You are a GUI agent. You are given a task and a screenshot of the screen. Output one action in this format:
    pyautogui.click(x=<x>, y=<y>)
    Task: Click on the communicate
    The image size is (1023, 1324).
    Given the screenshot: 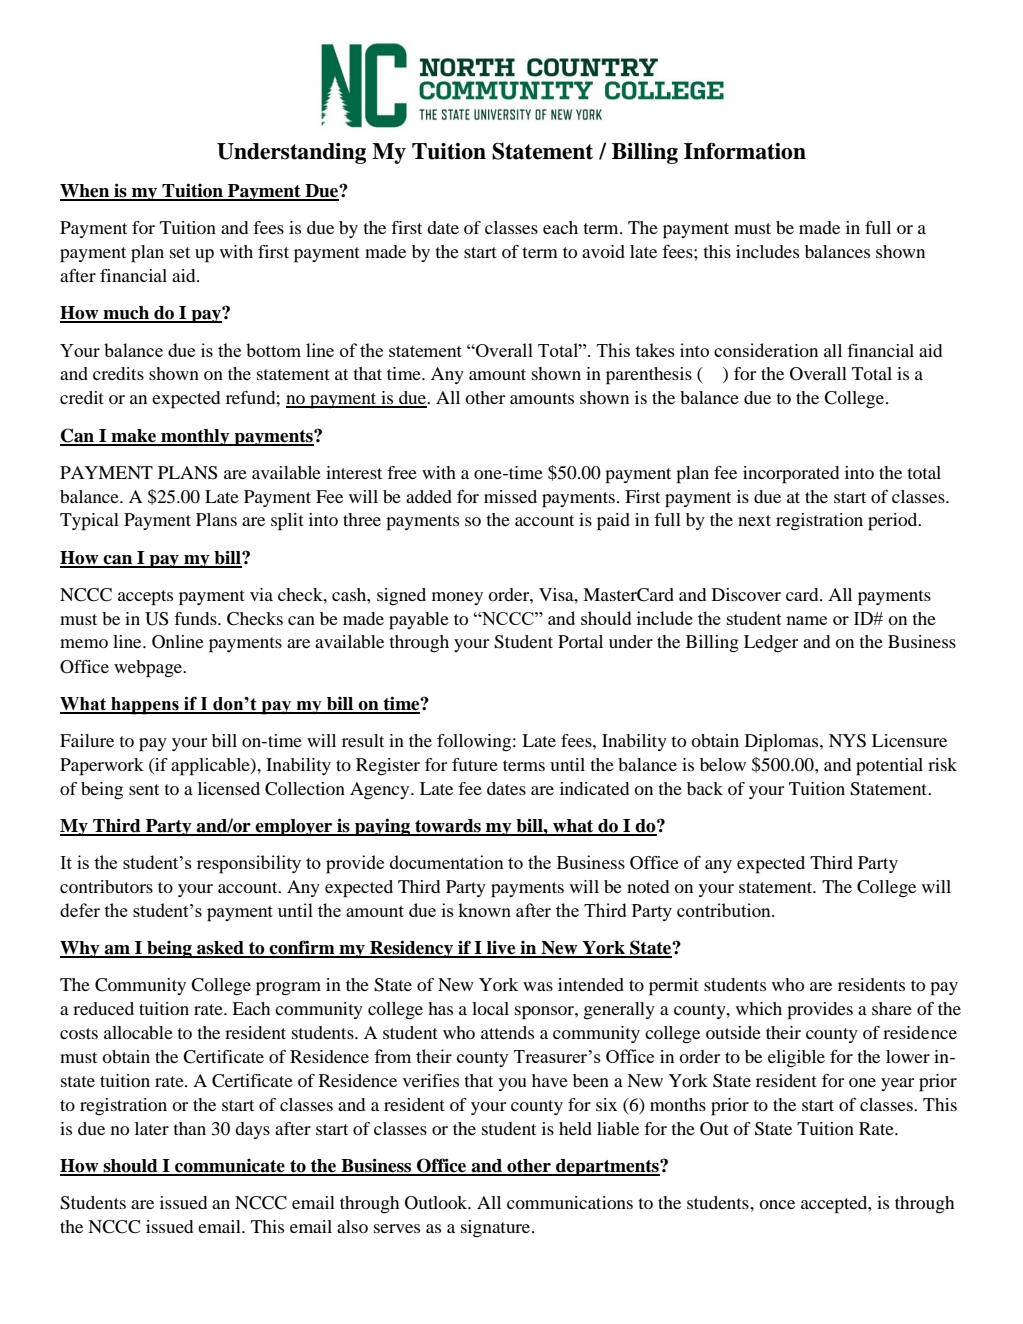 What is the action you would take?
    pyautogui.click(x=230, y=1166)
